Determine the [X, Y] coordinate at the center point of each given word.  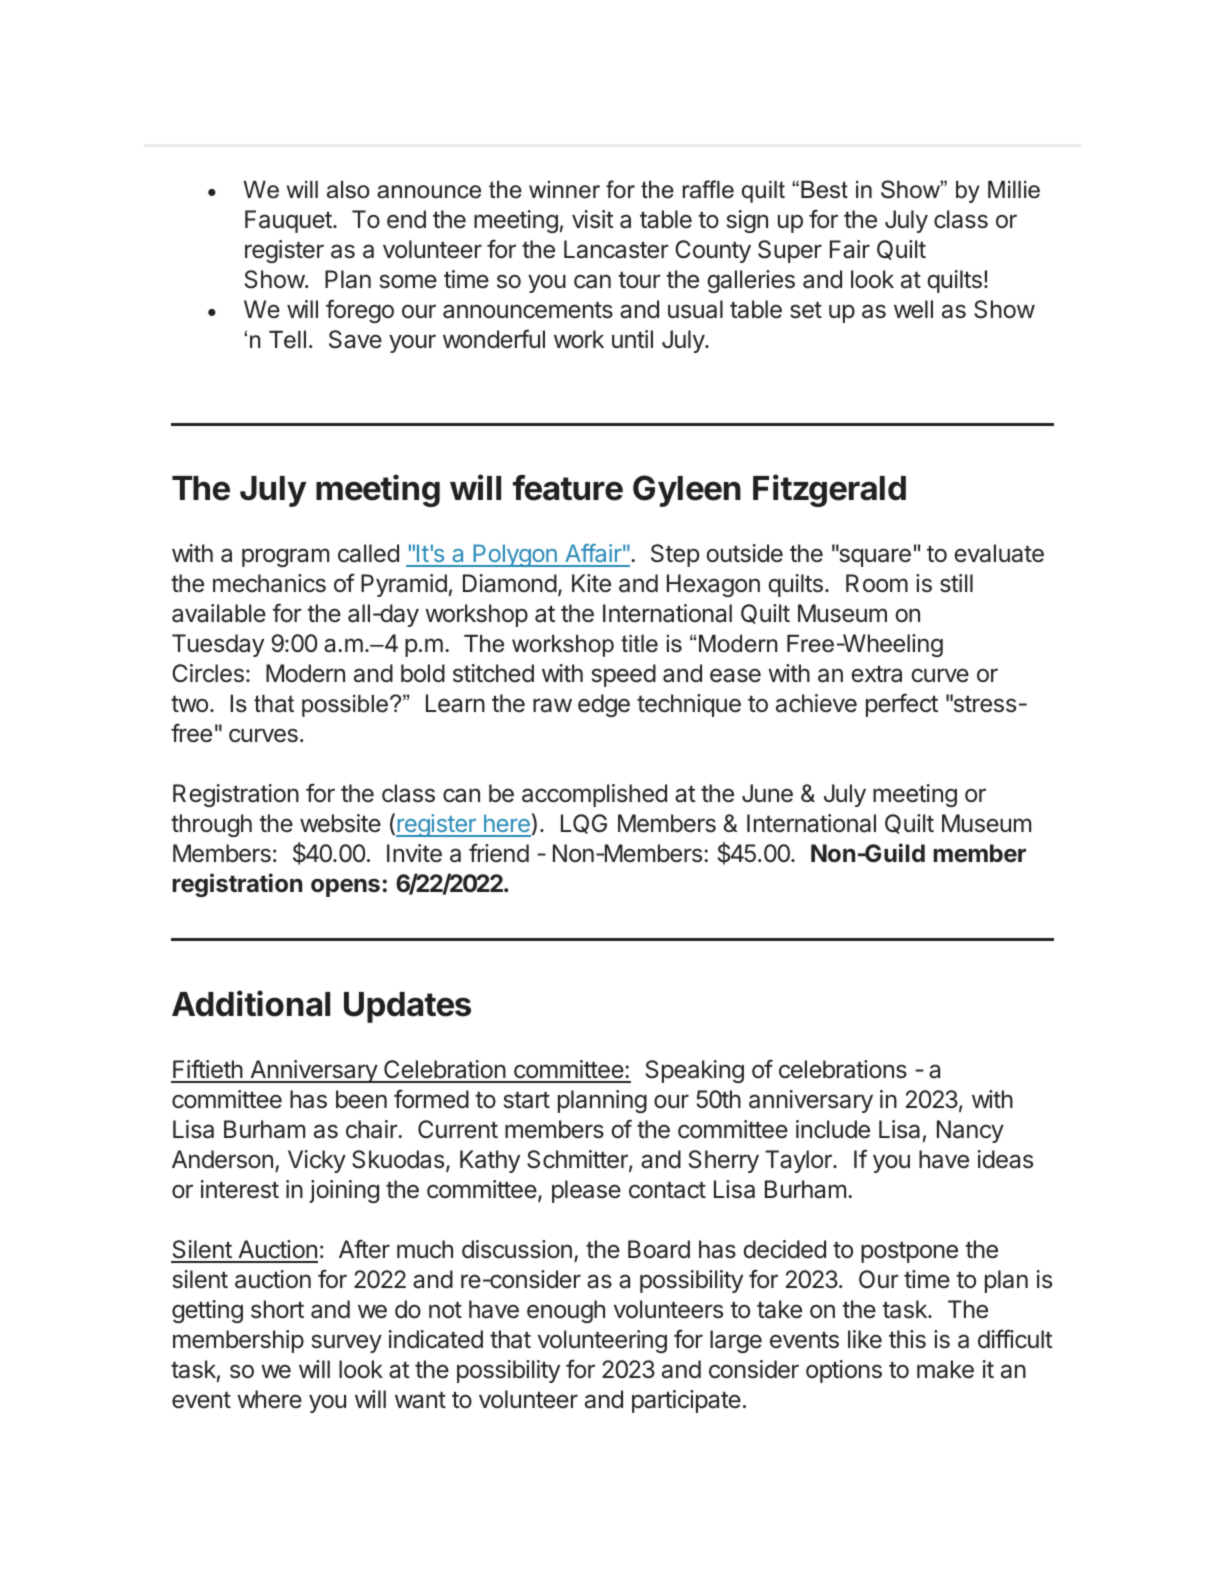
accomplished [594, 795]
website [340, 823]
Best [824, 190]
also [348, 190]
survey [347, 1343]
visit [593, 219]
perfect [902, 705]
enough [566, 1311]
